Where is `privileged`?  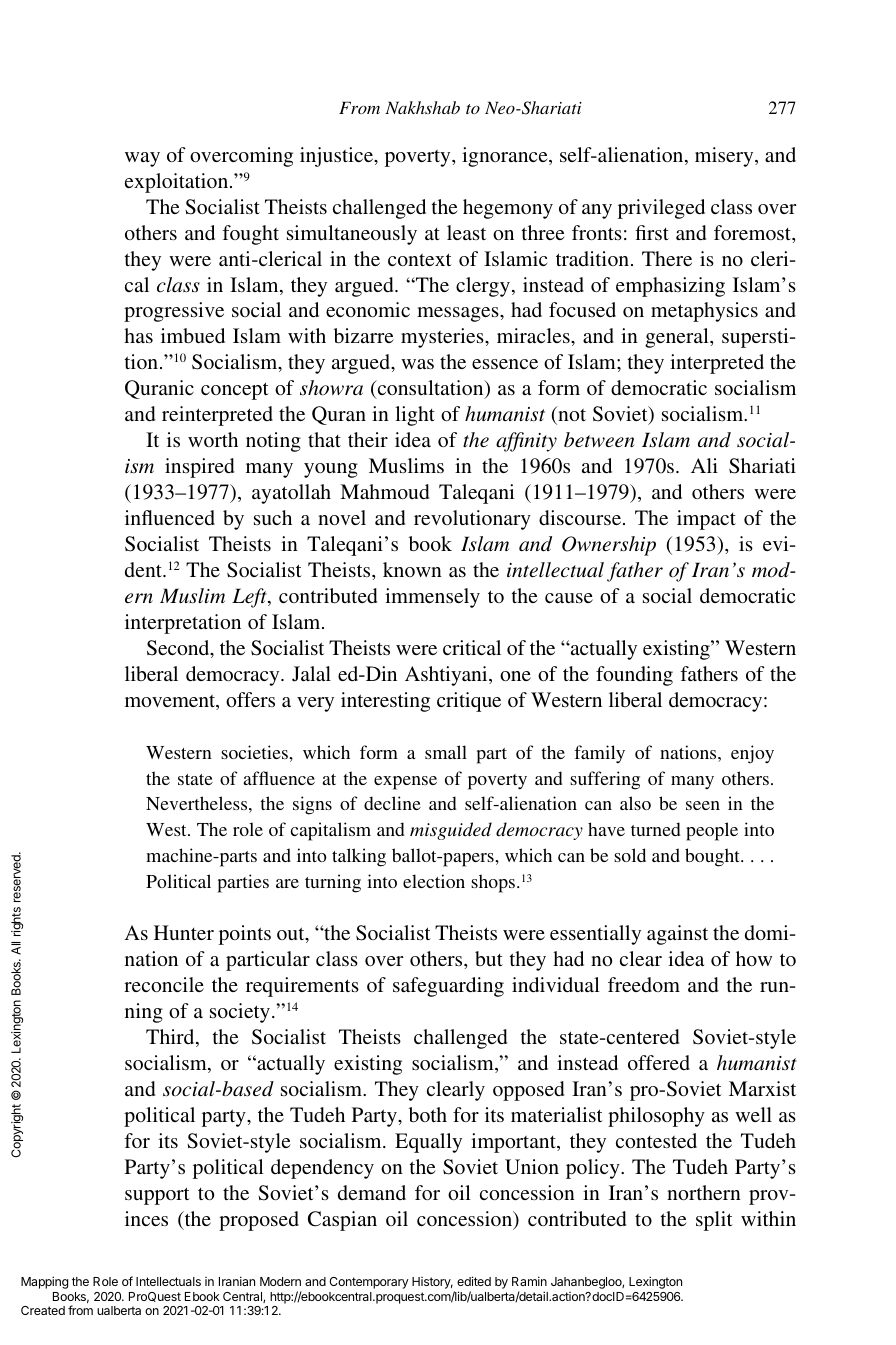 privileged is located at coordinates (661, 209).
